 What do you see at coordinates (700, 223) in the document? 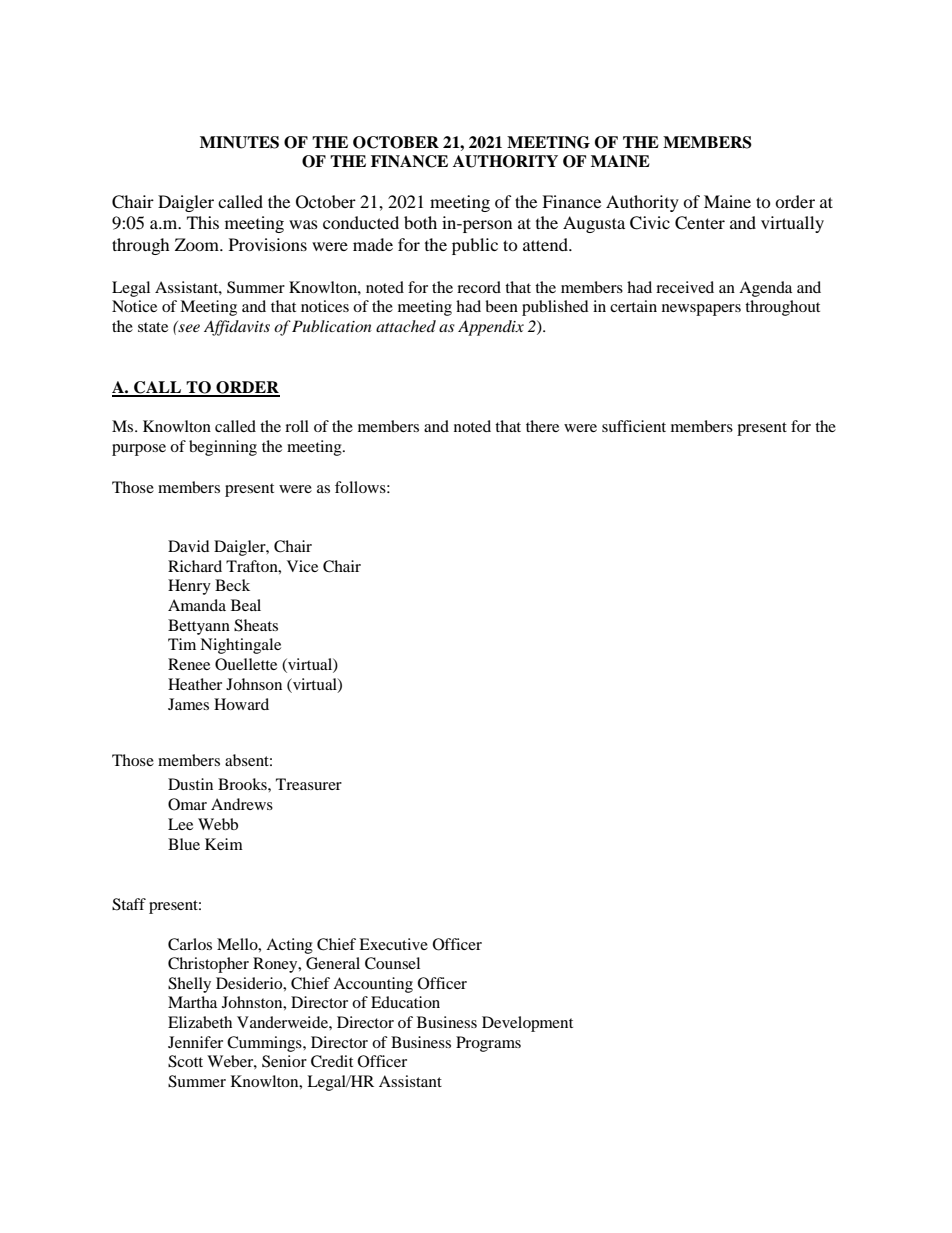
I see `Center` at bounding box center [700, 223].
